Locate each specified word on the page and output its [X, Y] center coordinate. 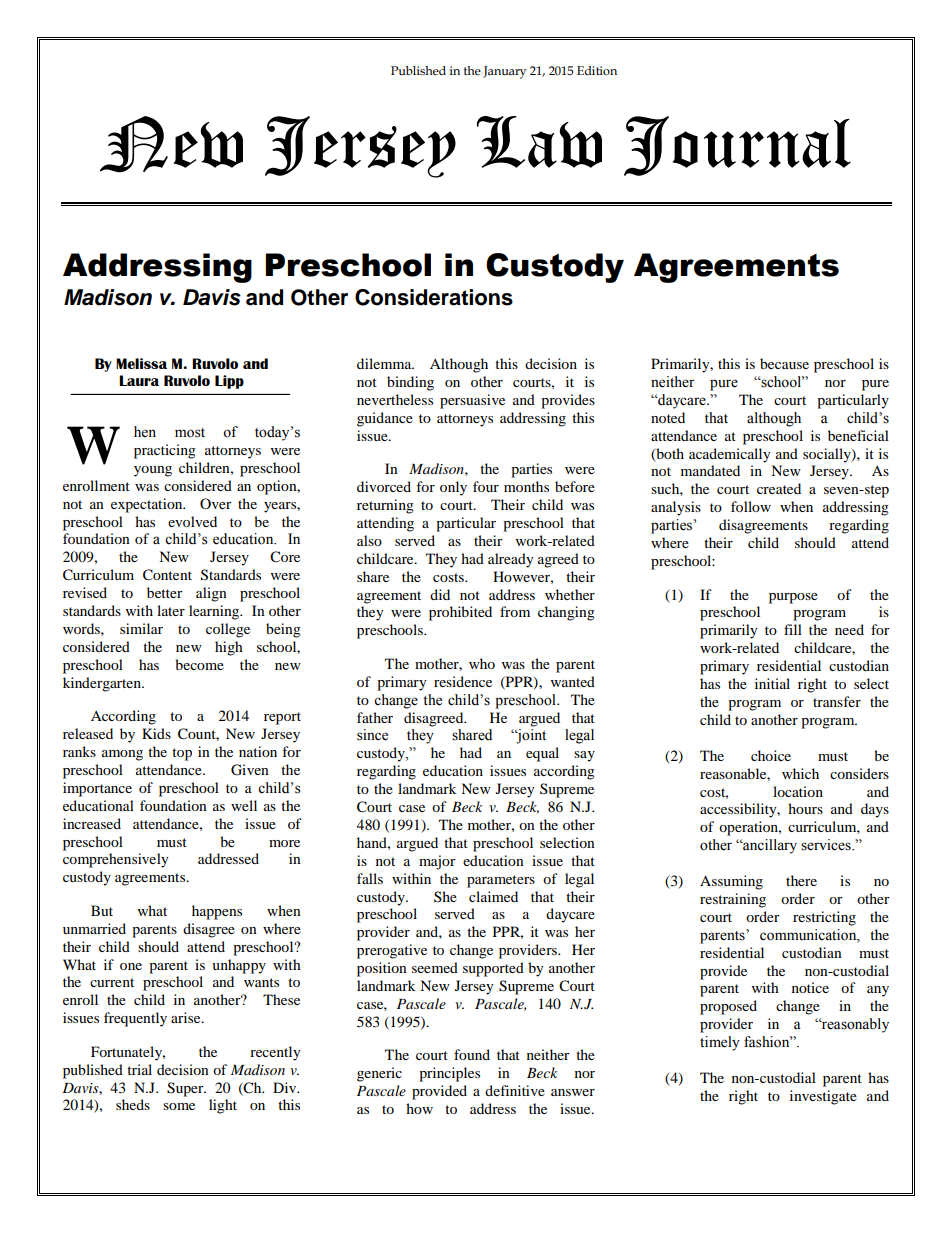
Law [539, 142]
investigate [823, 1097]
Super [186, 1089]
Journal [737, 146]
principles [449, 1074]
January [504, 72]
